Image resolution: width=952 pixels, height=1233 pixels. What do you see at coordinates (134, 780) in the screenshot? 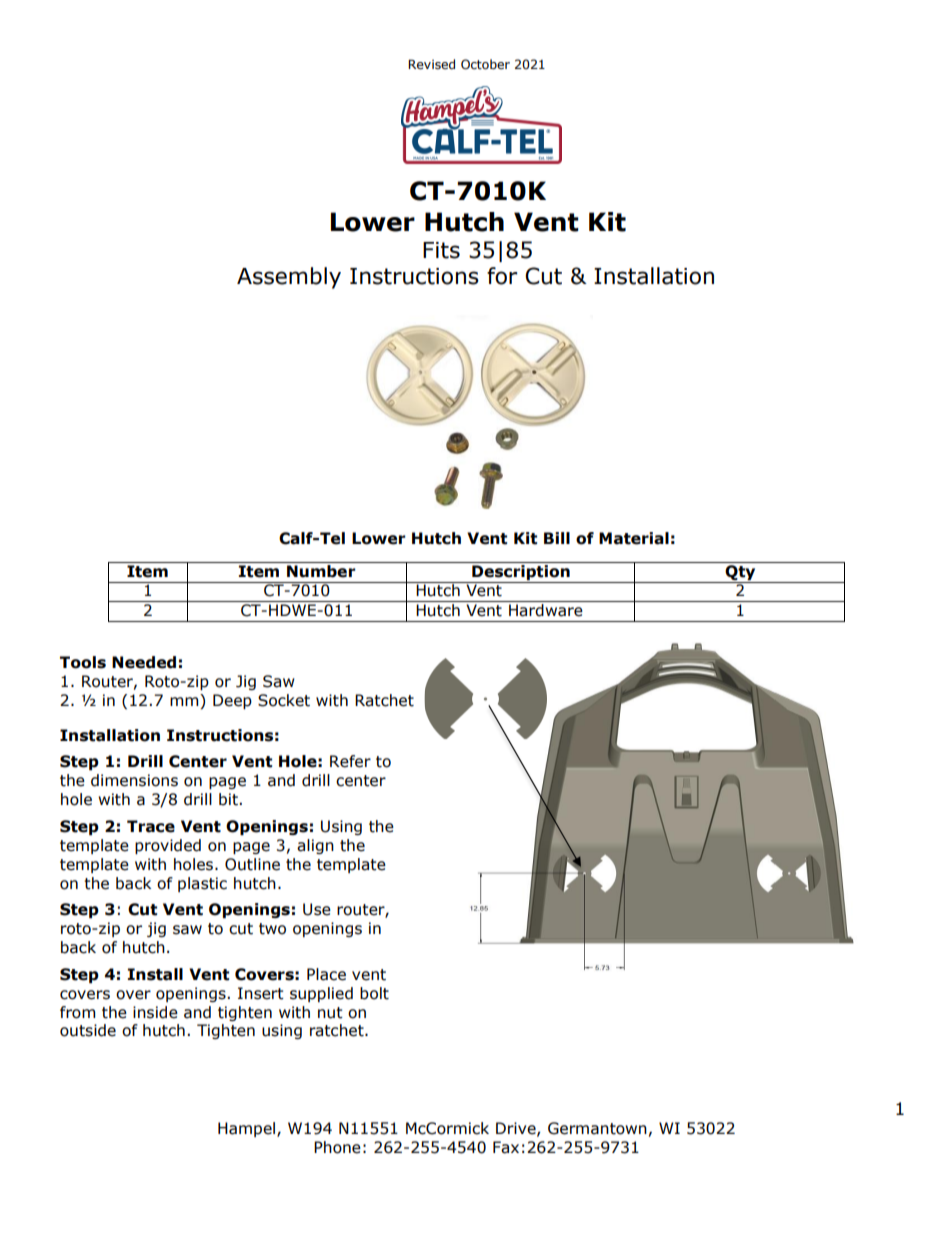
I see `dimensions` at bounding box center [134, 780].
